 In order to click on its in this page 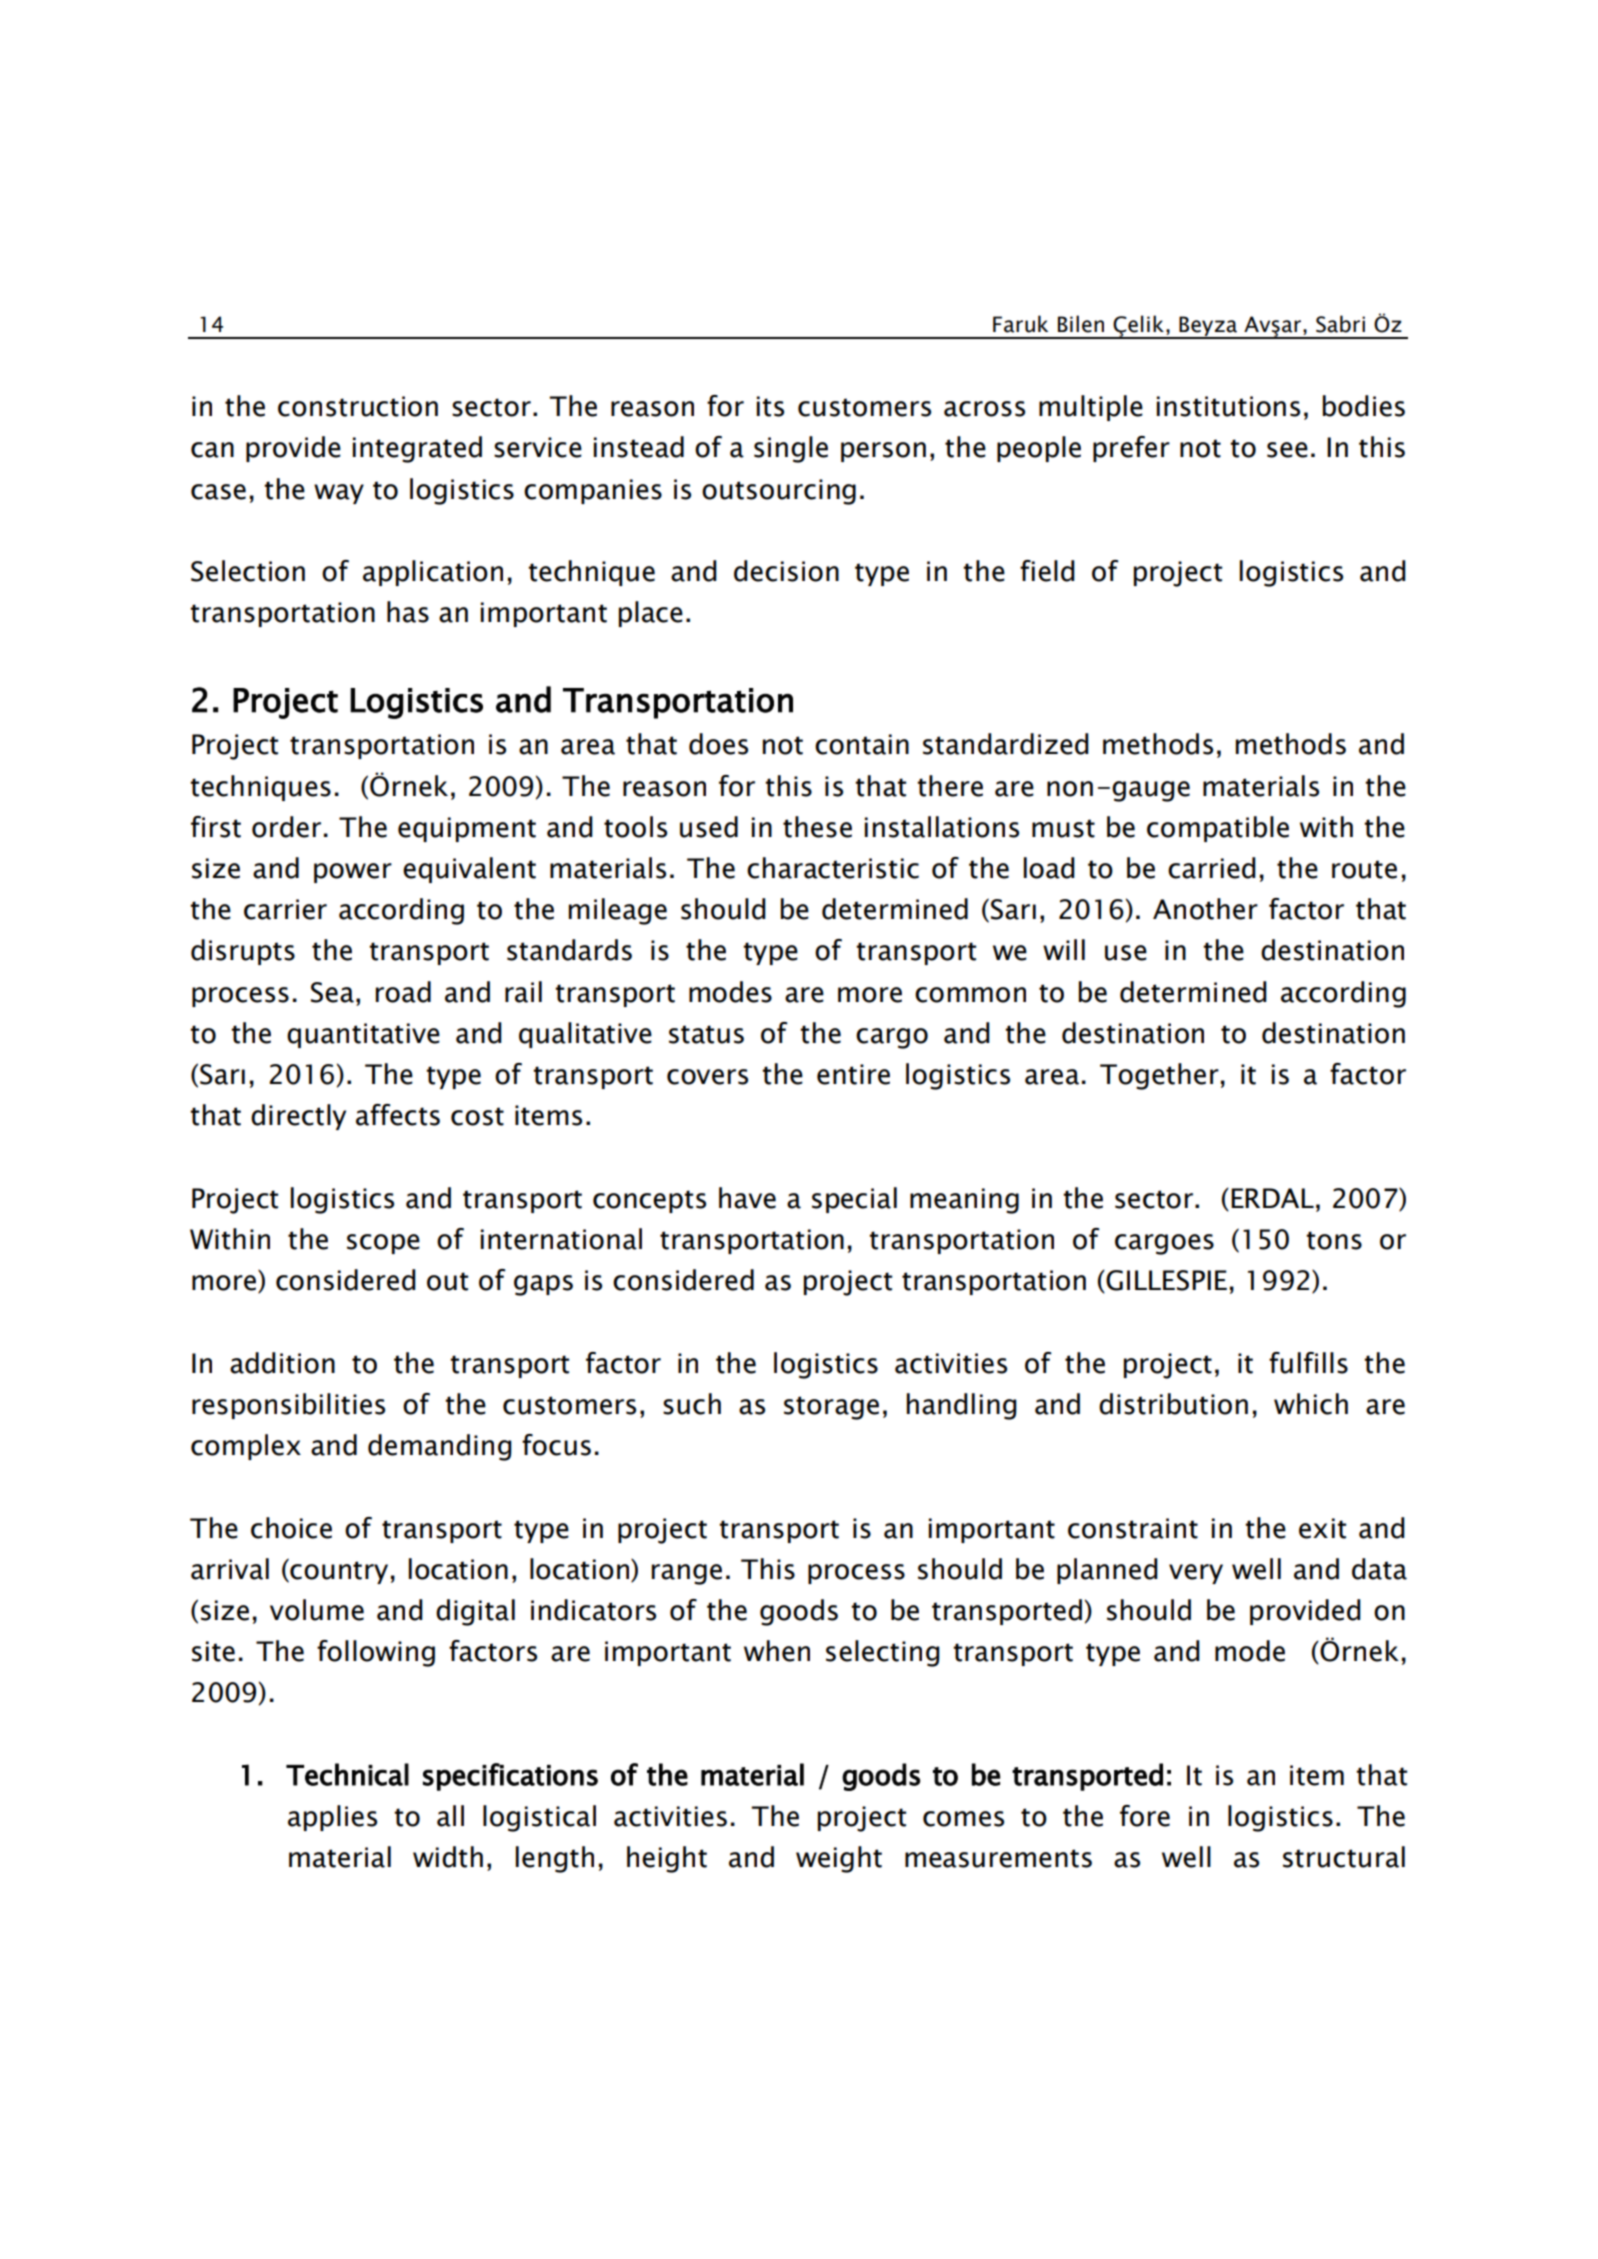, I will do `click(770, 406)`.
